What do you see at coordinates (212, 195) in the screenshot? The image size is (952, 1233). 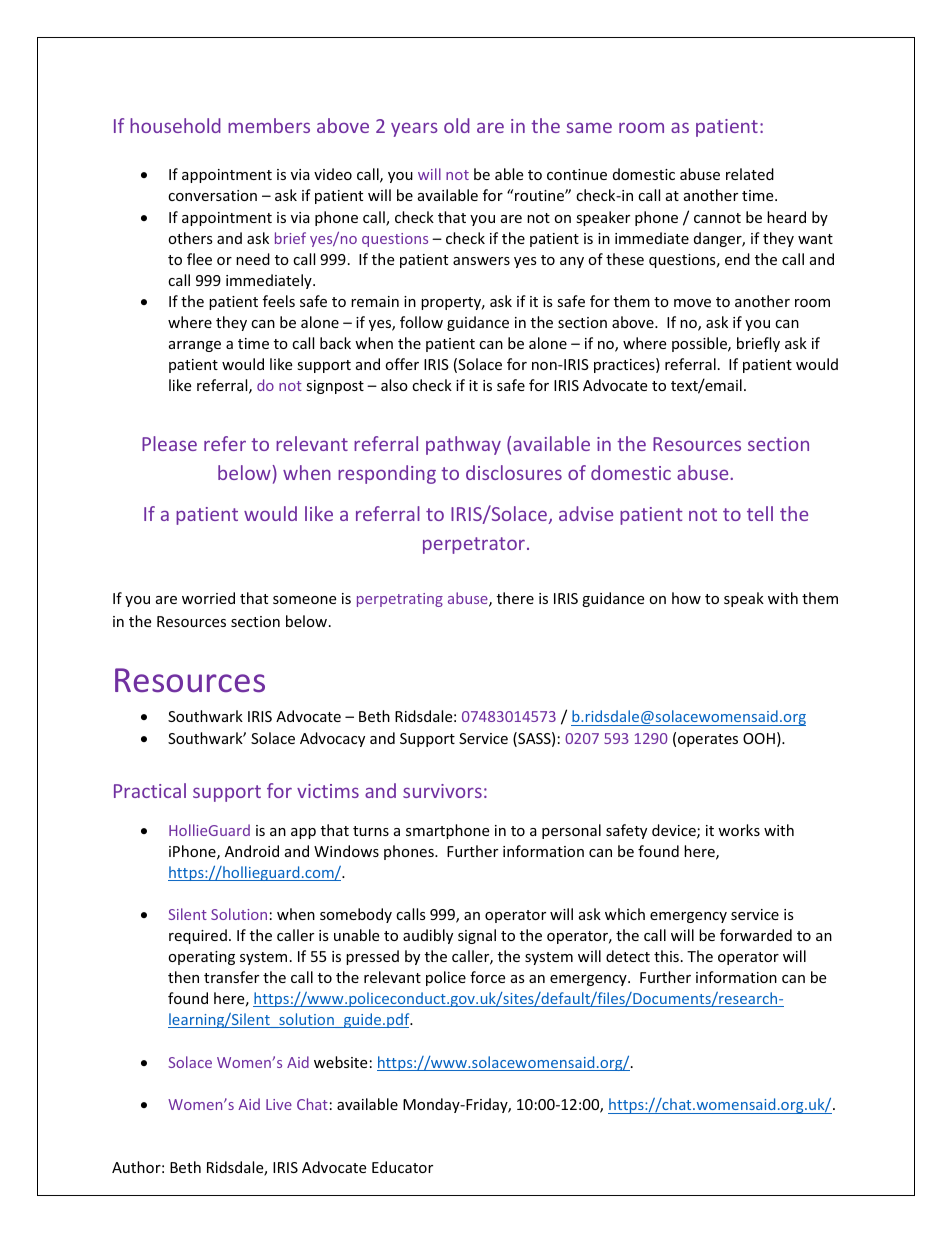 I see `conversation` at bounding box center [212, 195].
